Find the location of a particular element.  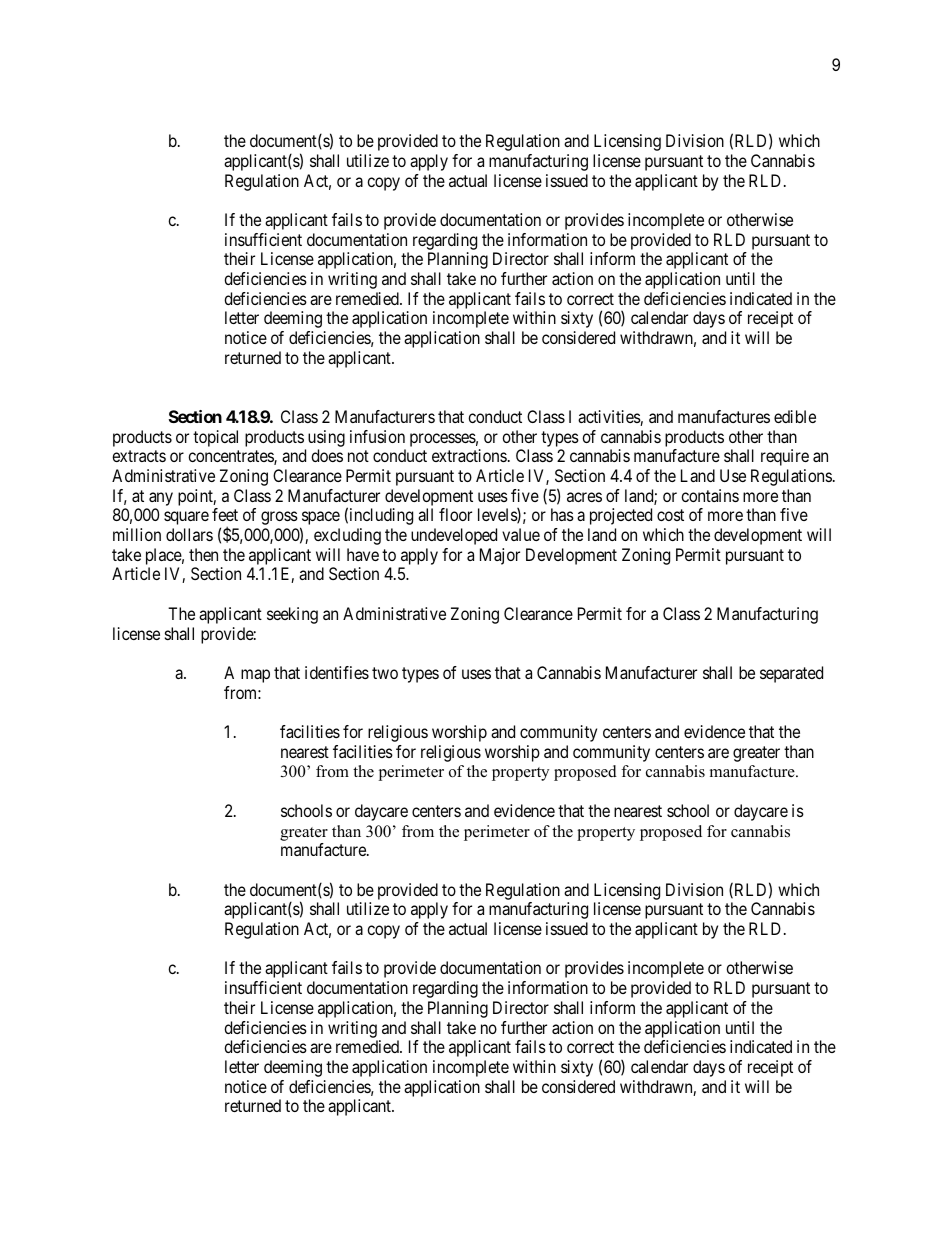

infusion is located at coordinates (377, 436).
